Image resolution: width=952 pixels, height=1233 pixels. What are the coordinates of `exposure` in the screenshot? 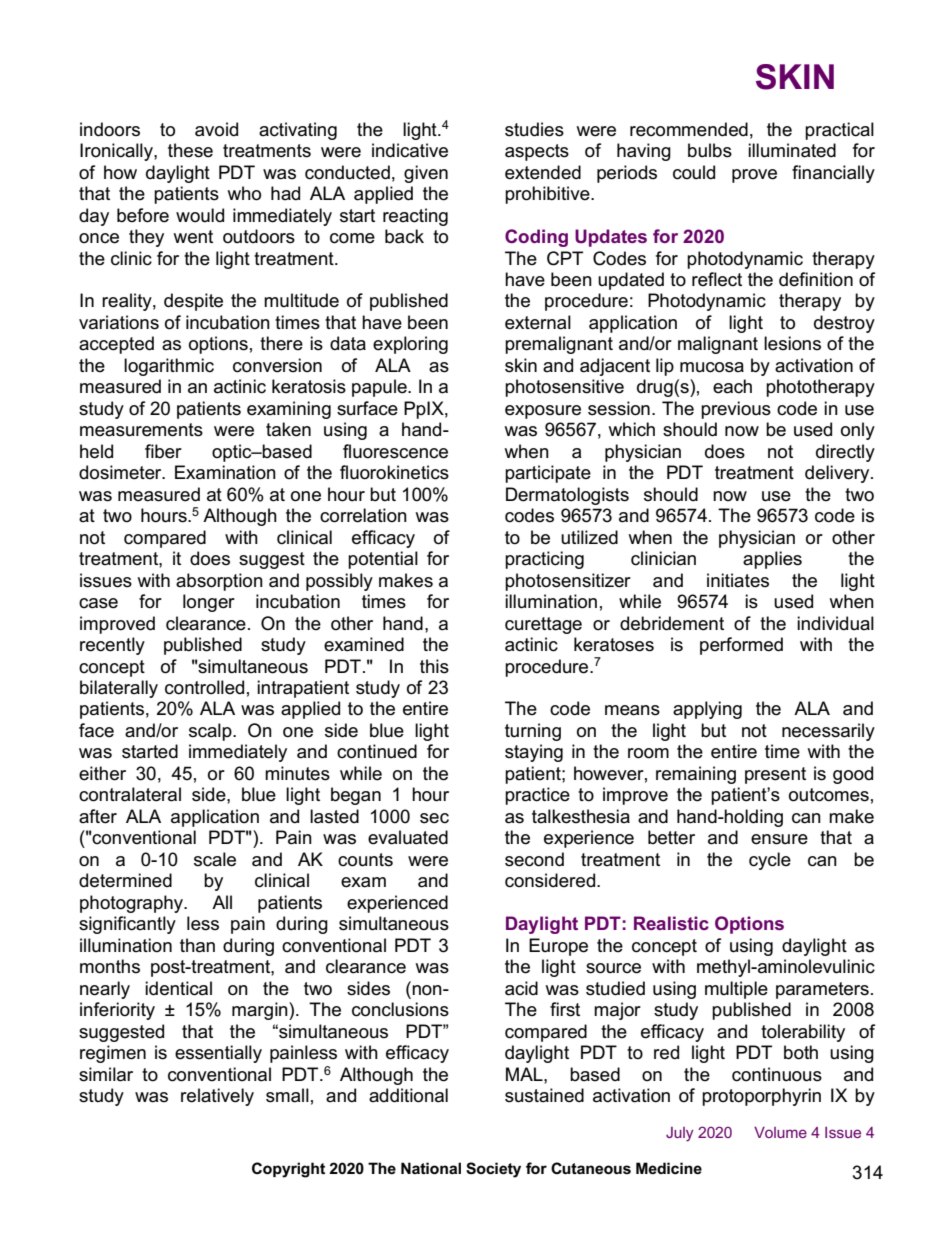 It's located at (543, 412).
